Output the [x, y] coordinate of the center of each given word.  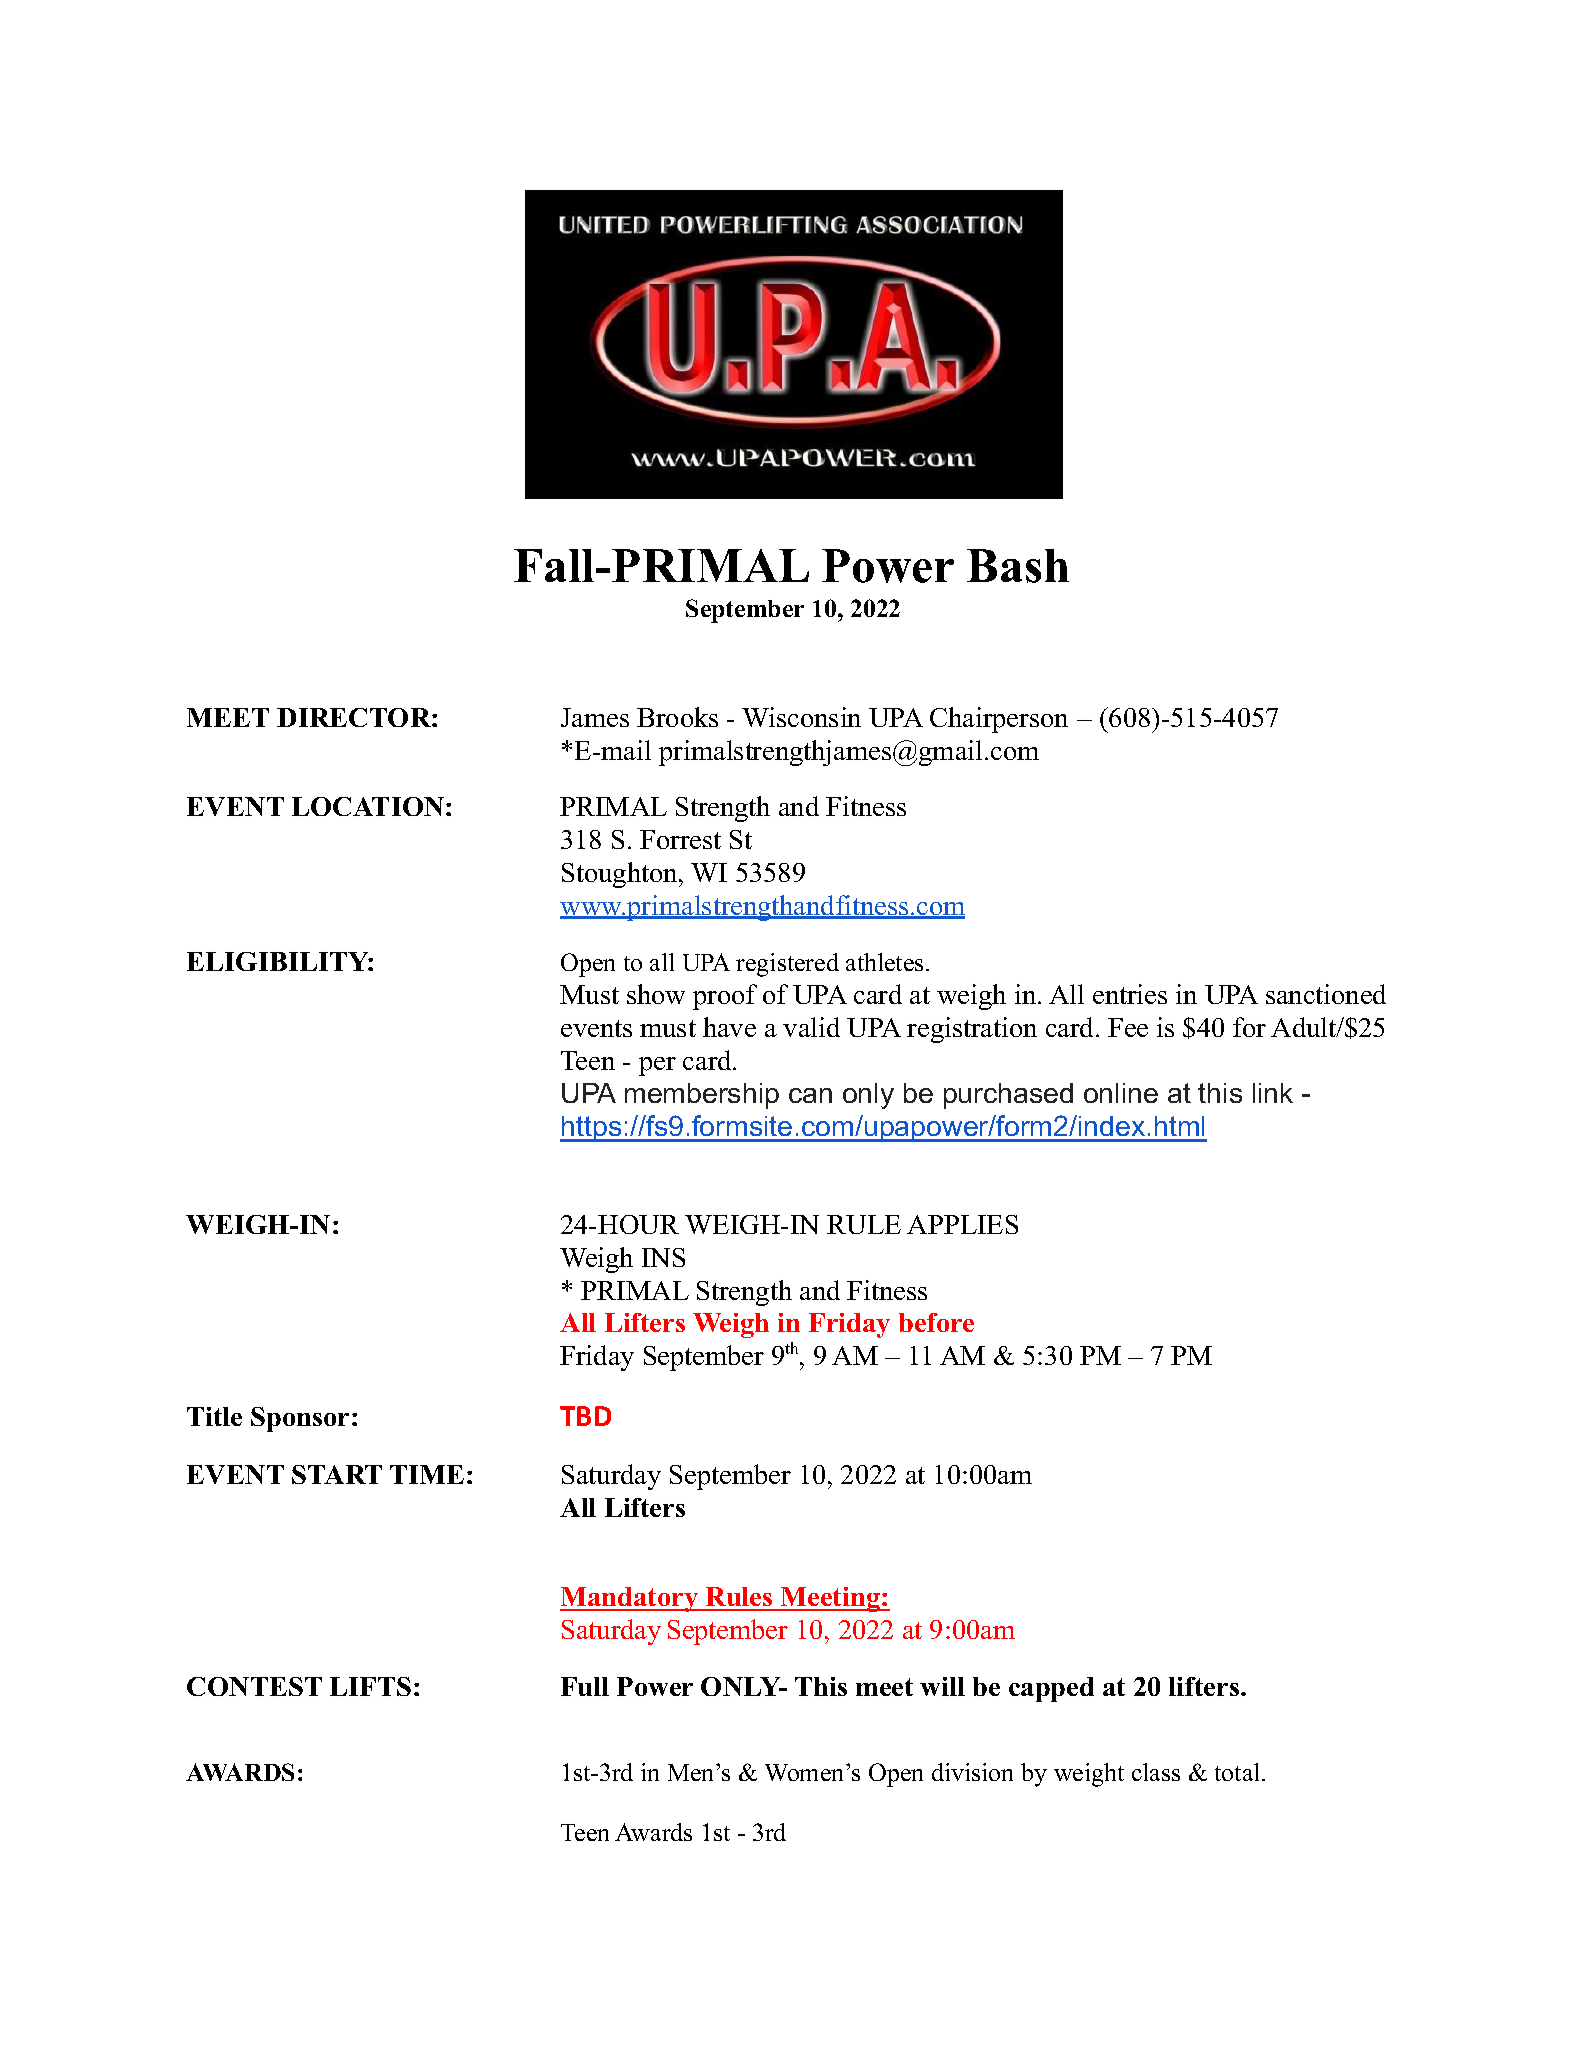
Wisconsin [801, 717]
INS [663, 1257]
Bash [1018, 566]
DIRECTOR [355, 717]
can [810, 1095]
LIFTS [370, 1686]
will [942, 1686]
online [1121, 1093]
